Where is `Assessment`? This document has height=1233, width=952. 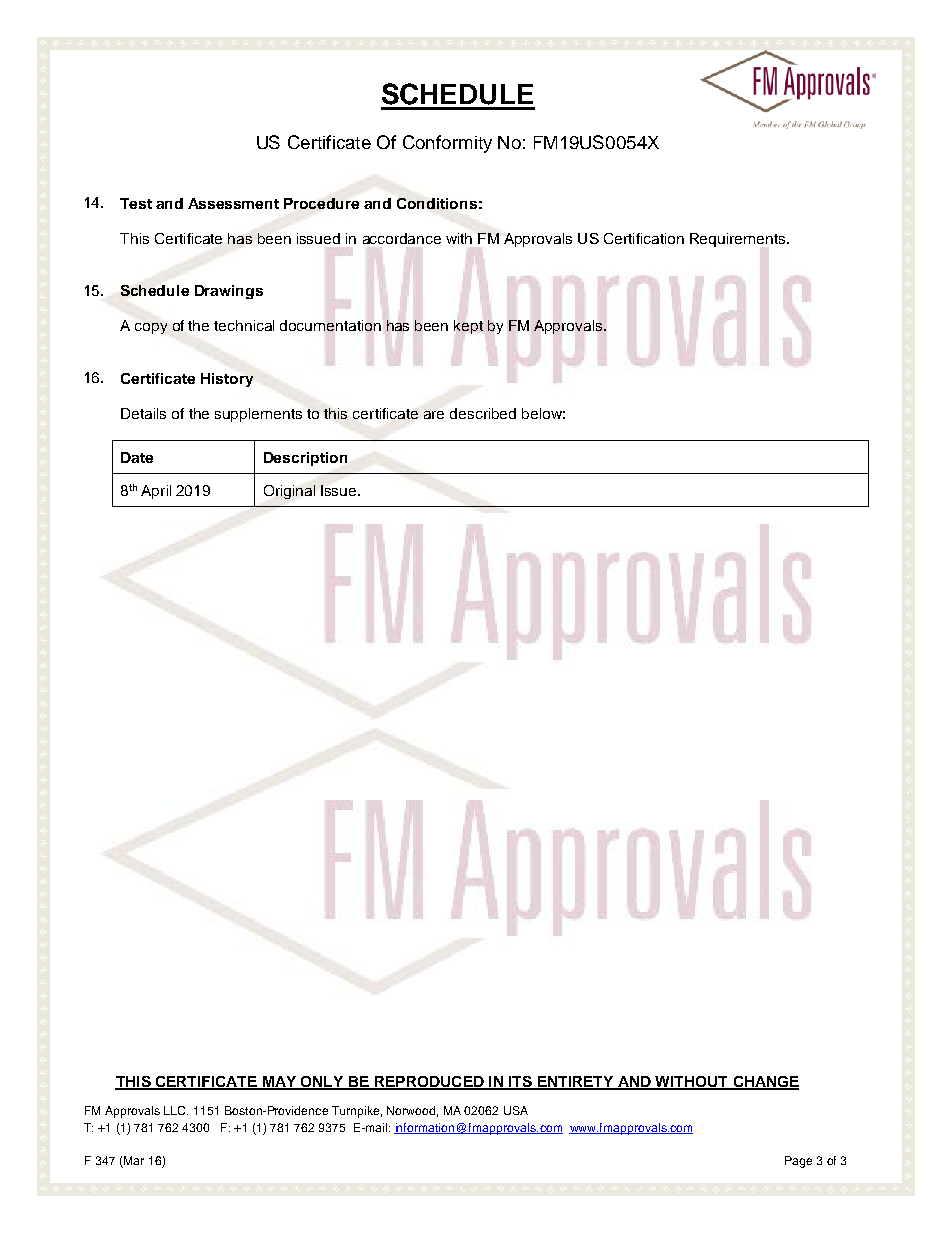 Assessment is located at coordinates (233, 203).
